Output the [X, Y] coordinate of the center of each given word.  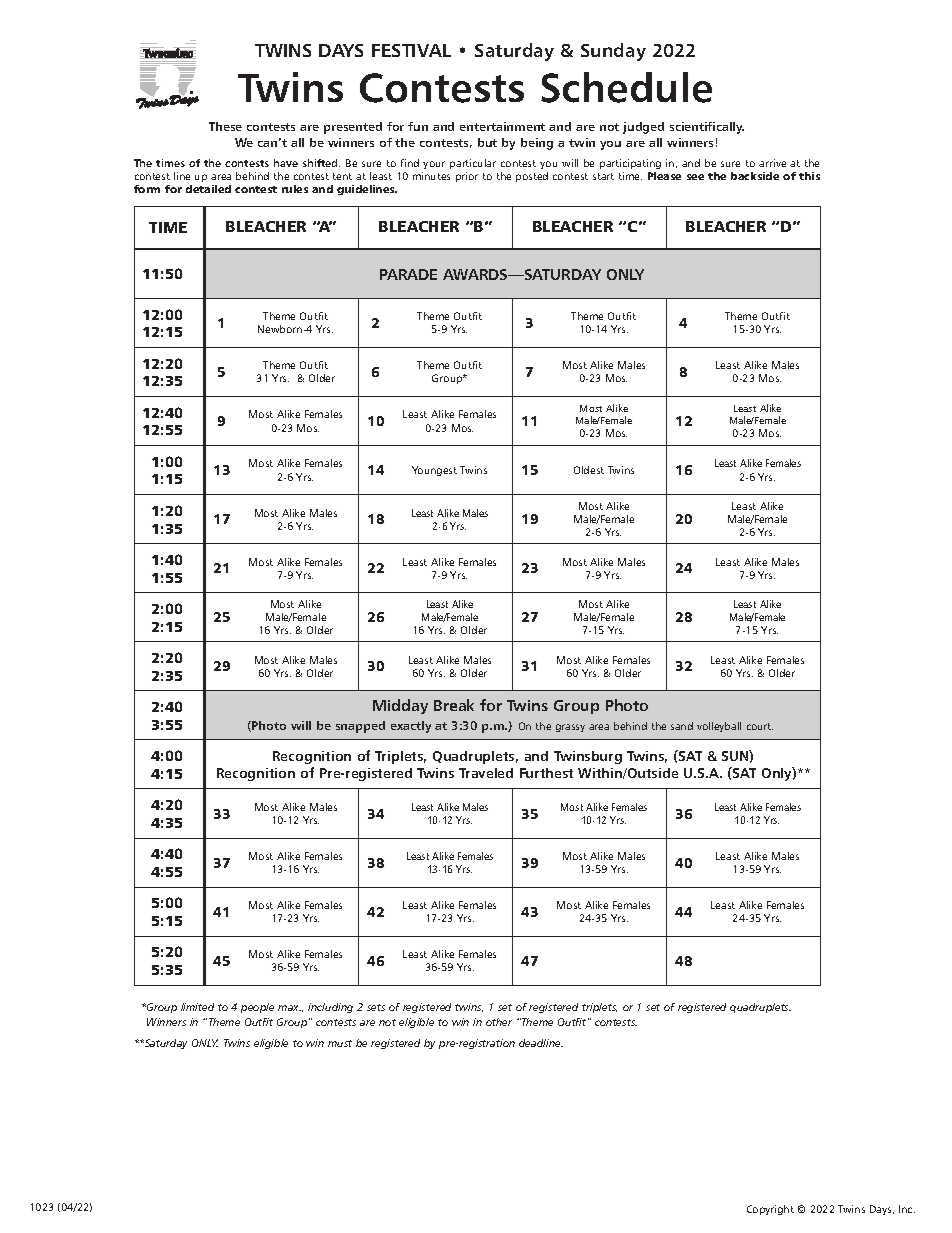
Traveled [486, 773]
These [225, 126]
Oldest [589, 470]
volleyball [719, 727]
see [695, 177]
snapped [360, 727]
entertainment [502, 126]
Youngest [434, 471]
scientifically [707, 128]
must [340, 1043]
